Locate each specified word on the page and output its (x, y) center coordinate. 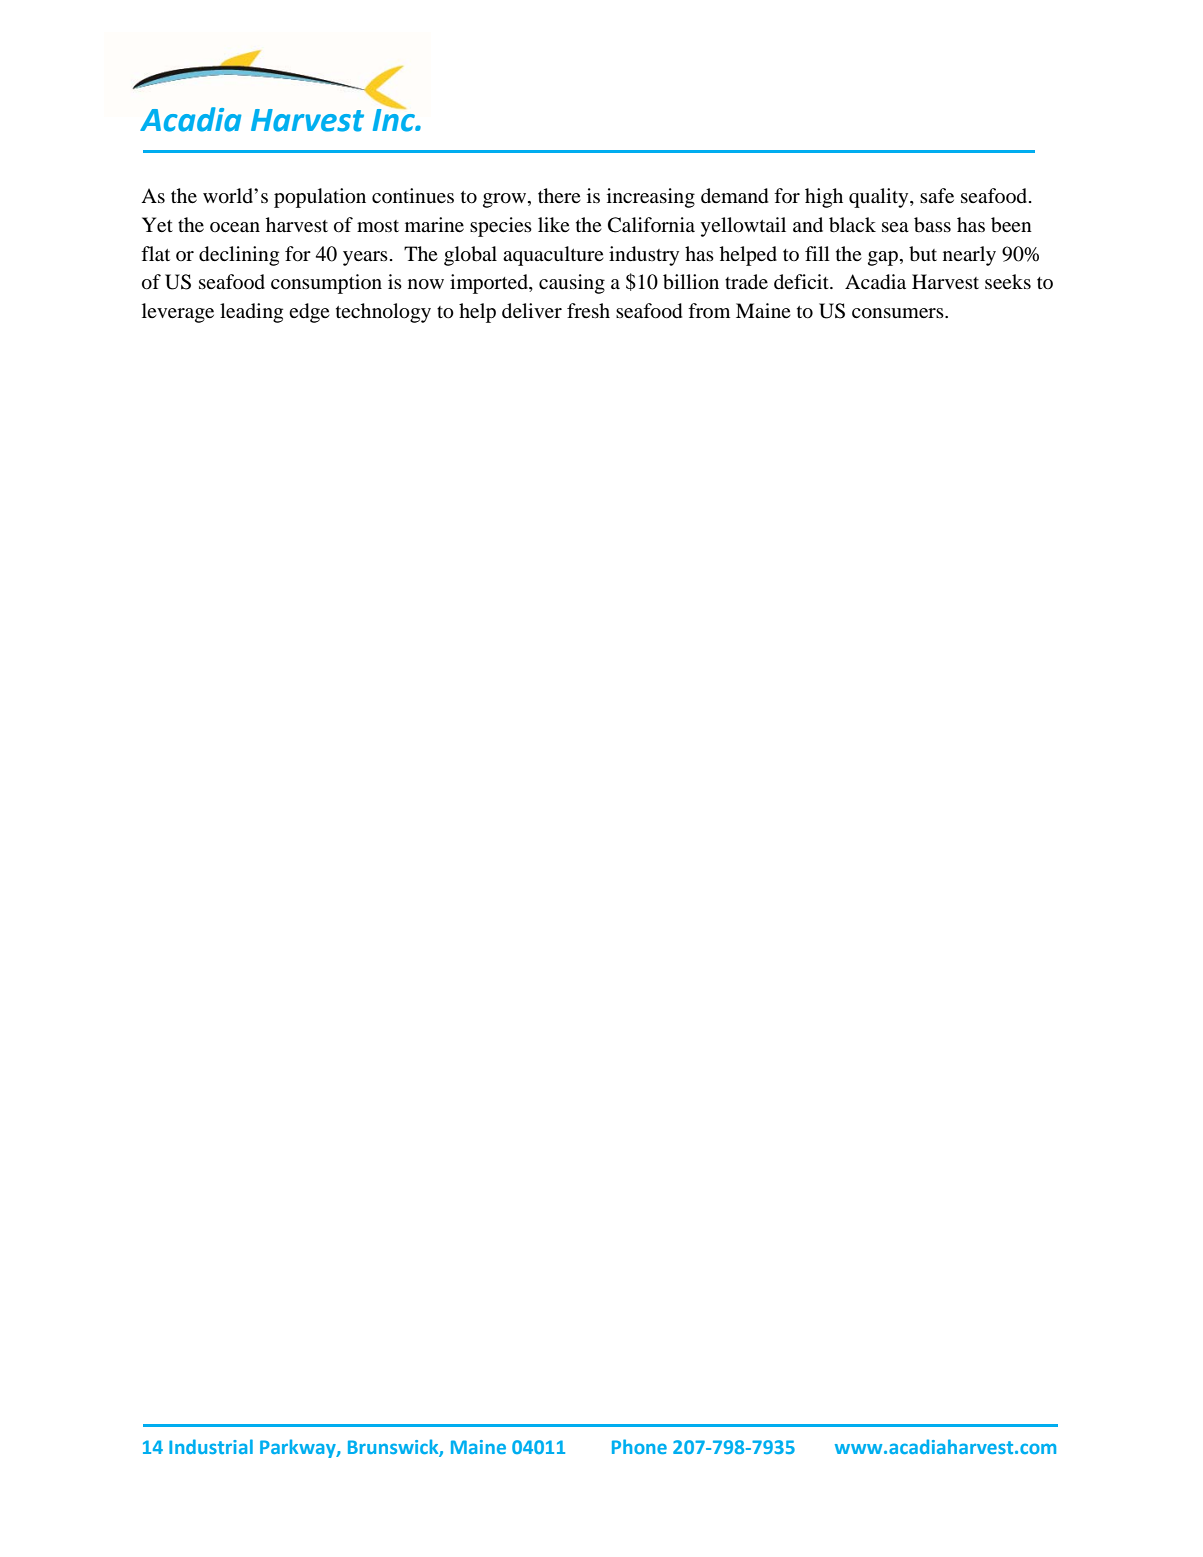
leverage (178, 313)
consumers (899, 313)
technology (383, 313)
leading (251, 313)
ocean (235, 227)
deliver (532, 311)
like (554, 224)
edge (309, 313)
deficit (802, 282)
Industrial (211, 1446)
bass (932, 225)
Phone (639, 1446)
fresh (588, 310)
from (709, 310)
